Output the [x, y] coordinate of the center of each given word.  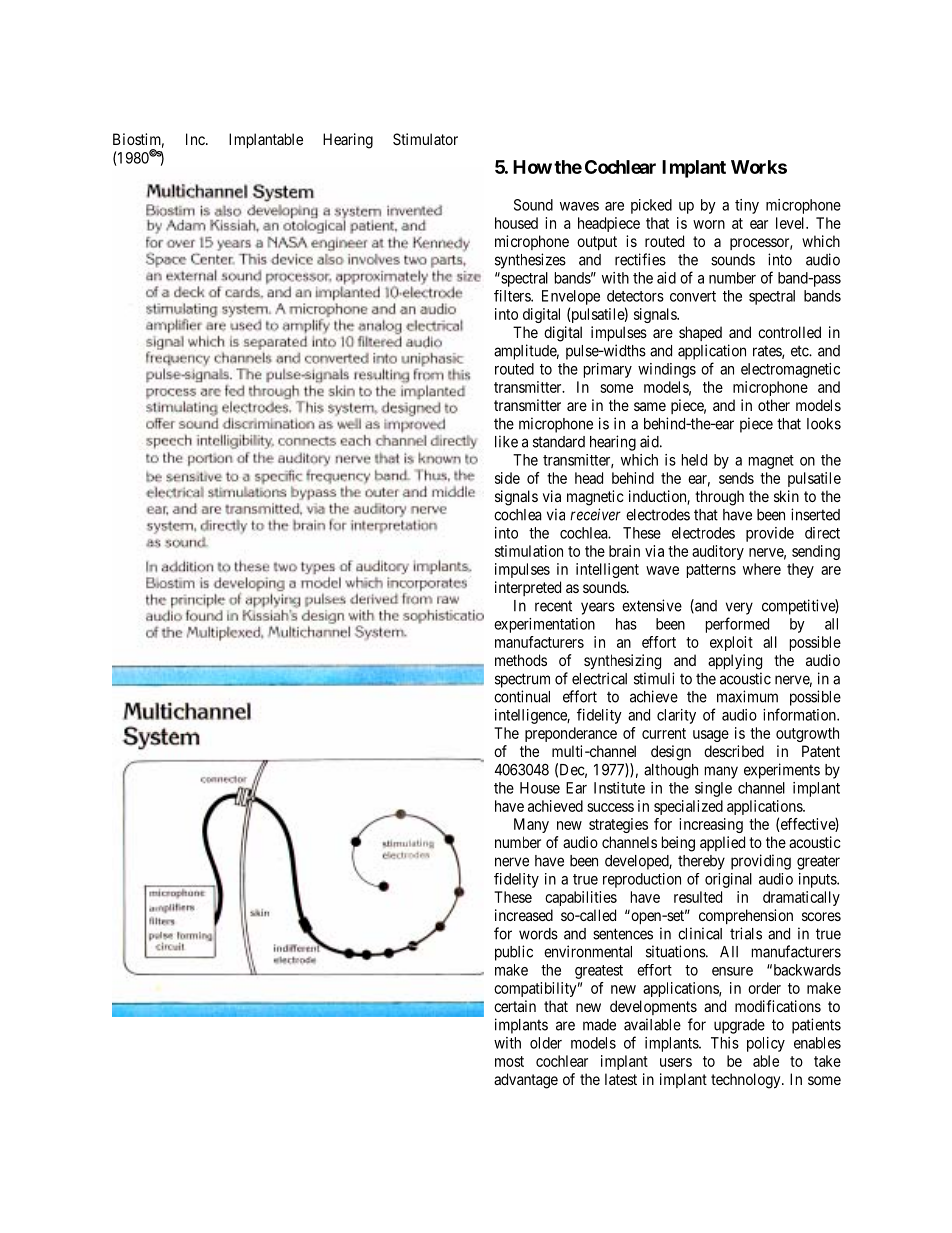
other [774, 405]
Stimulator [425, 139]
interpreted [528, 588]
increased [524, 915]
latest [621, 1079]
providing [761, 862]
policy [766, 1044]
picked [651, 206]
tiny [747, 206]
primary [608, 370]
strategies [618, 825]
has [626, 624]
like [506, 441]
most [509, 1061]
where [762, 569]
